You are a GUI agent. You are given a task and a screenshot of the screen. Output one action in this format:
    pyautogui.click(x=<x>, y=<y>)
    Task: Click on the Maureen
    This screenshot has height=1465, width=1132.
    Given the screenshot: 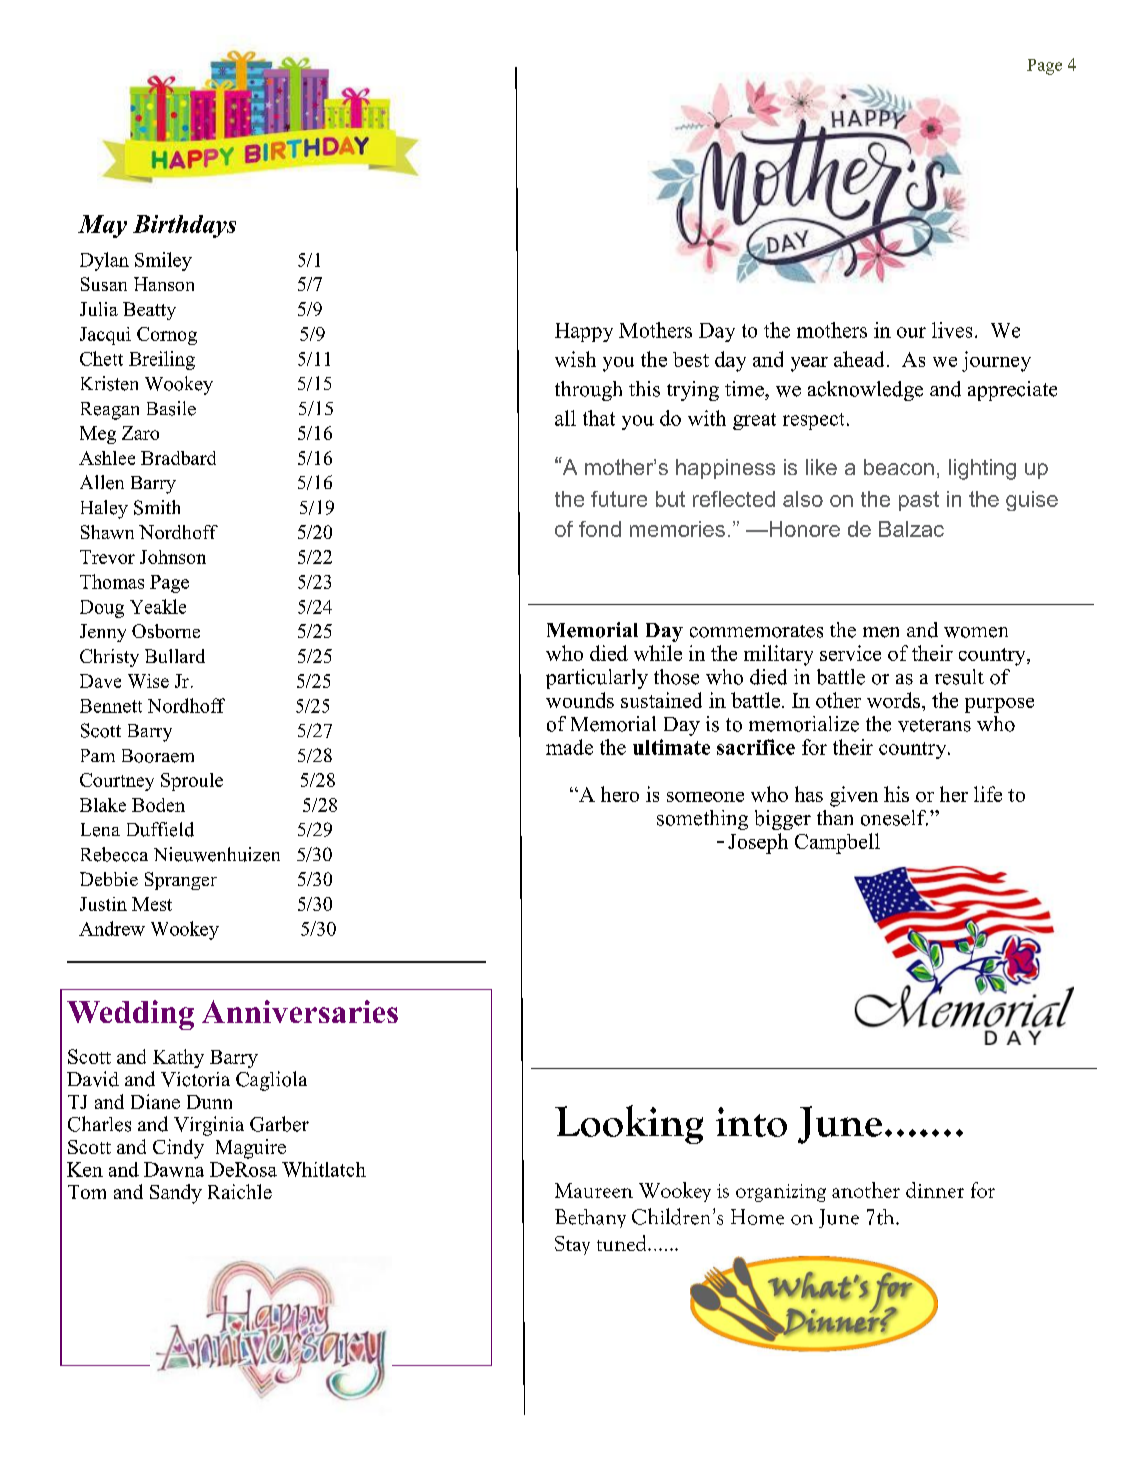 What is the action you would take?
    pyautogui.click(x=594, y=1190)
